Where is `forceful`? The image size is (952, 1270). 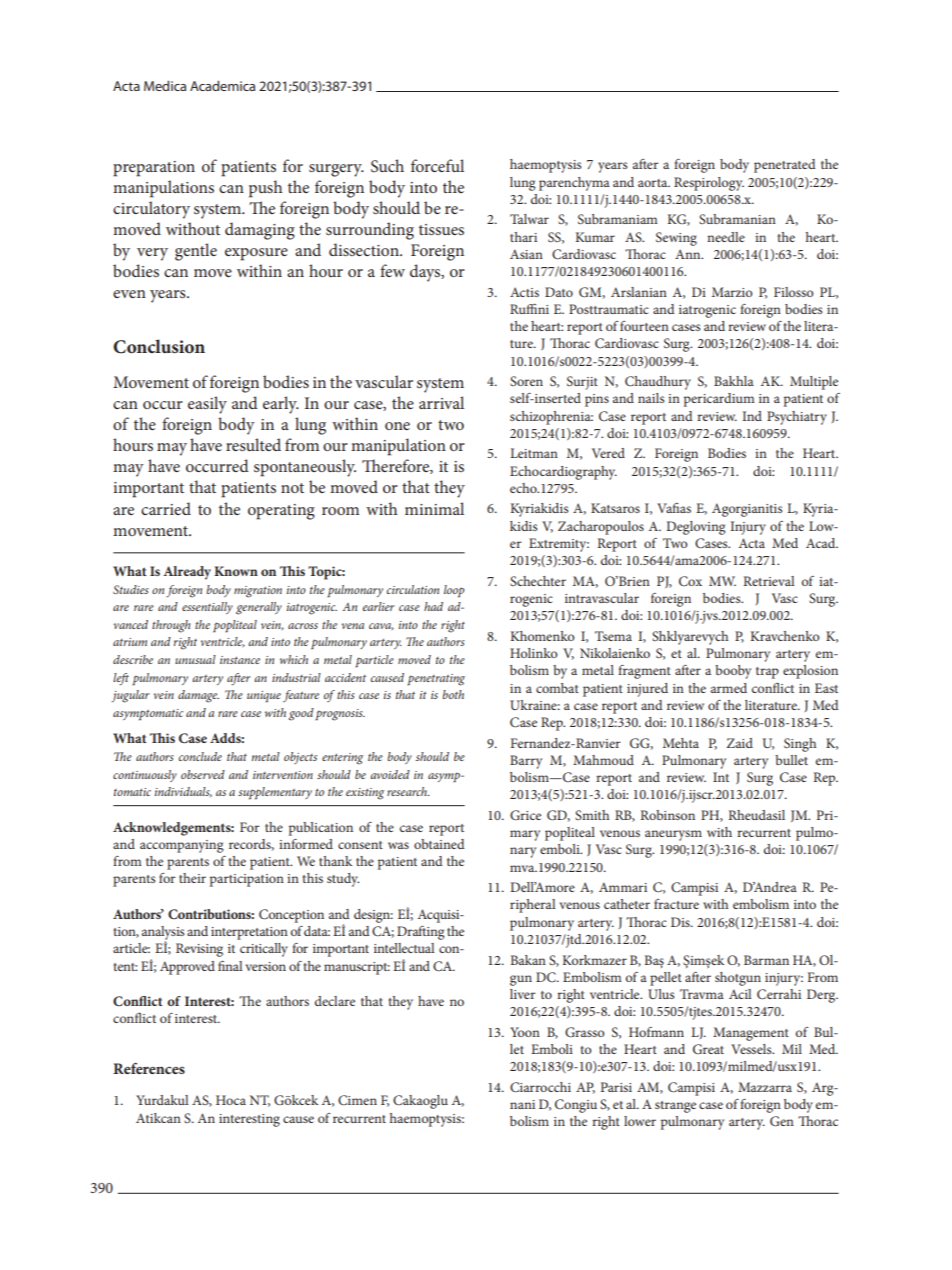 forceful is located at coordinates (437, 165).
